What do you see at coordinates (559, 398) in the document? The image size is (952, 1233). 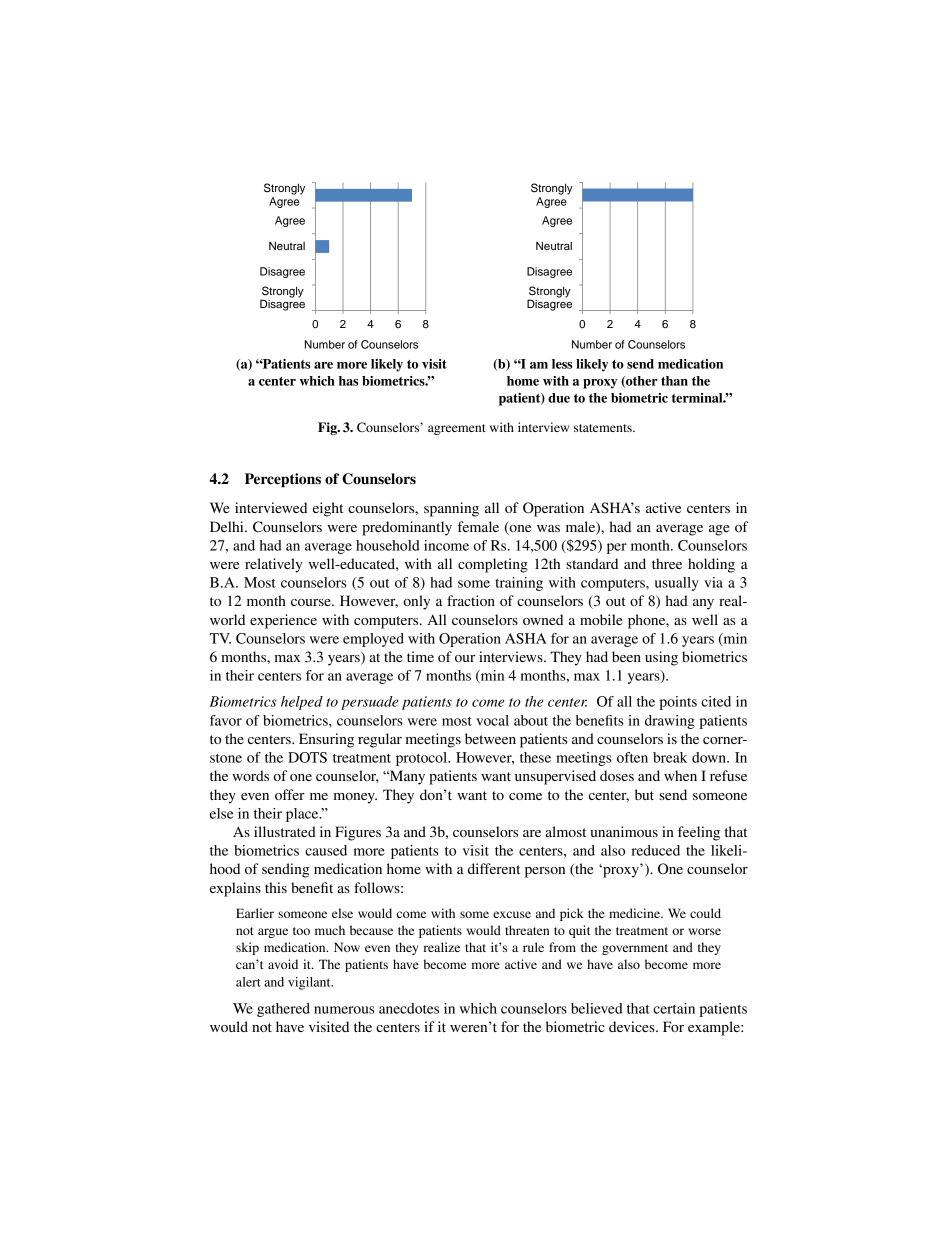 I see `due` at bounding box center [559, 398].
